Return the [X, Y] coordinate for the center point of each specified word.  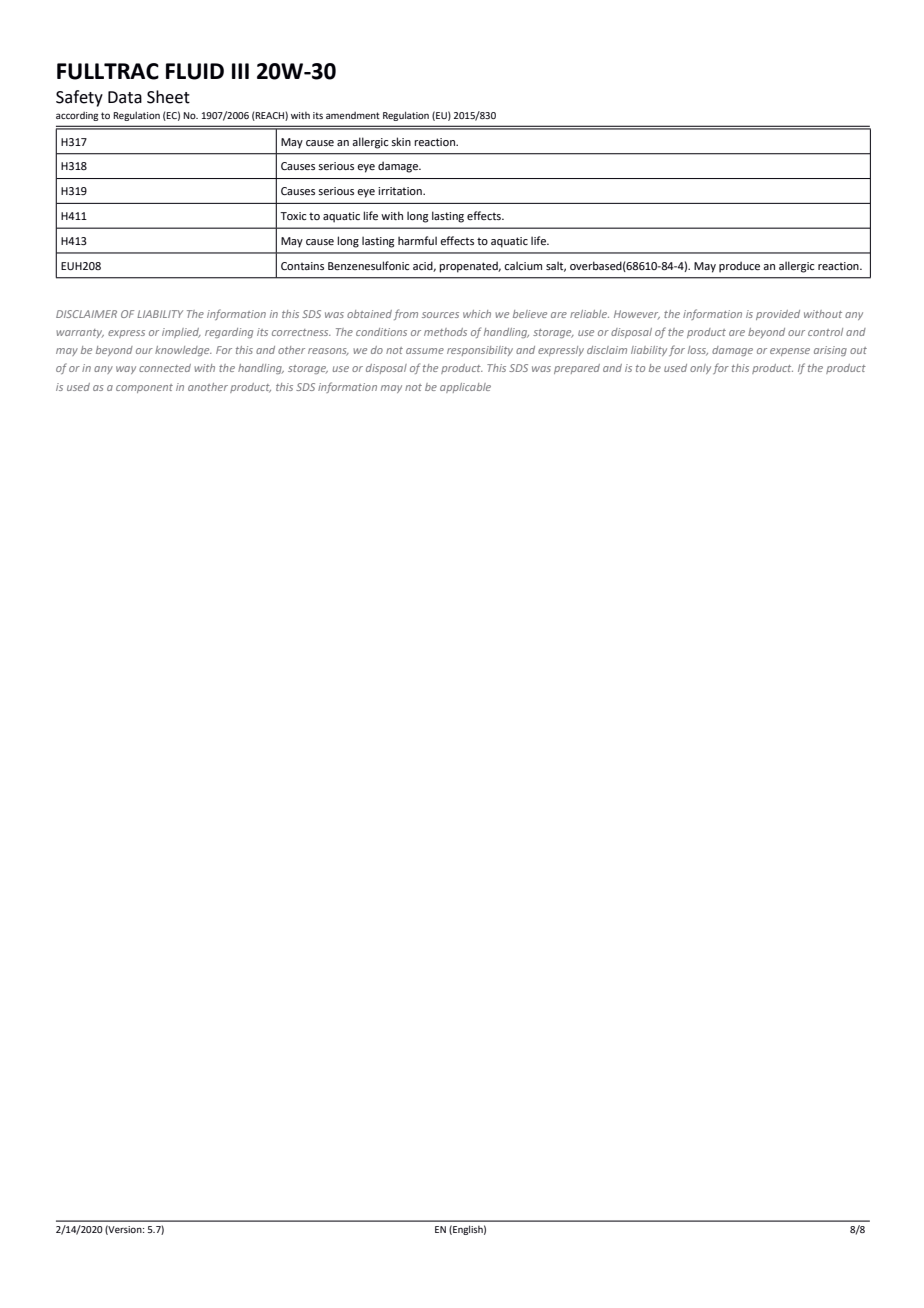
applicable [465, 388]
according [77, 116]
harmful [417, 240]
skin [401, 141]
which [477, 314]
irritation [401, 191]
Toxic [293, 216]
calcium [523, 265]
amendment [353, 115]
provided [778, 315]
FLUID [195, 71]
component [144, 388]
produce [739, 267]
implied [181, 333]
